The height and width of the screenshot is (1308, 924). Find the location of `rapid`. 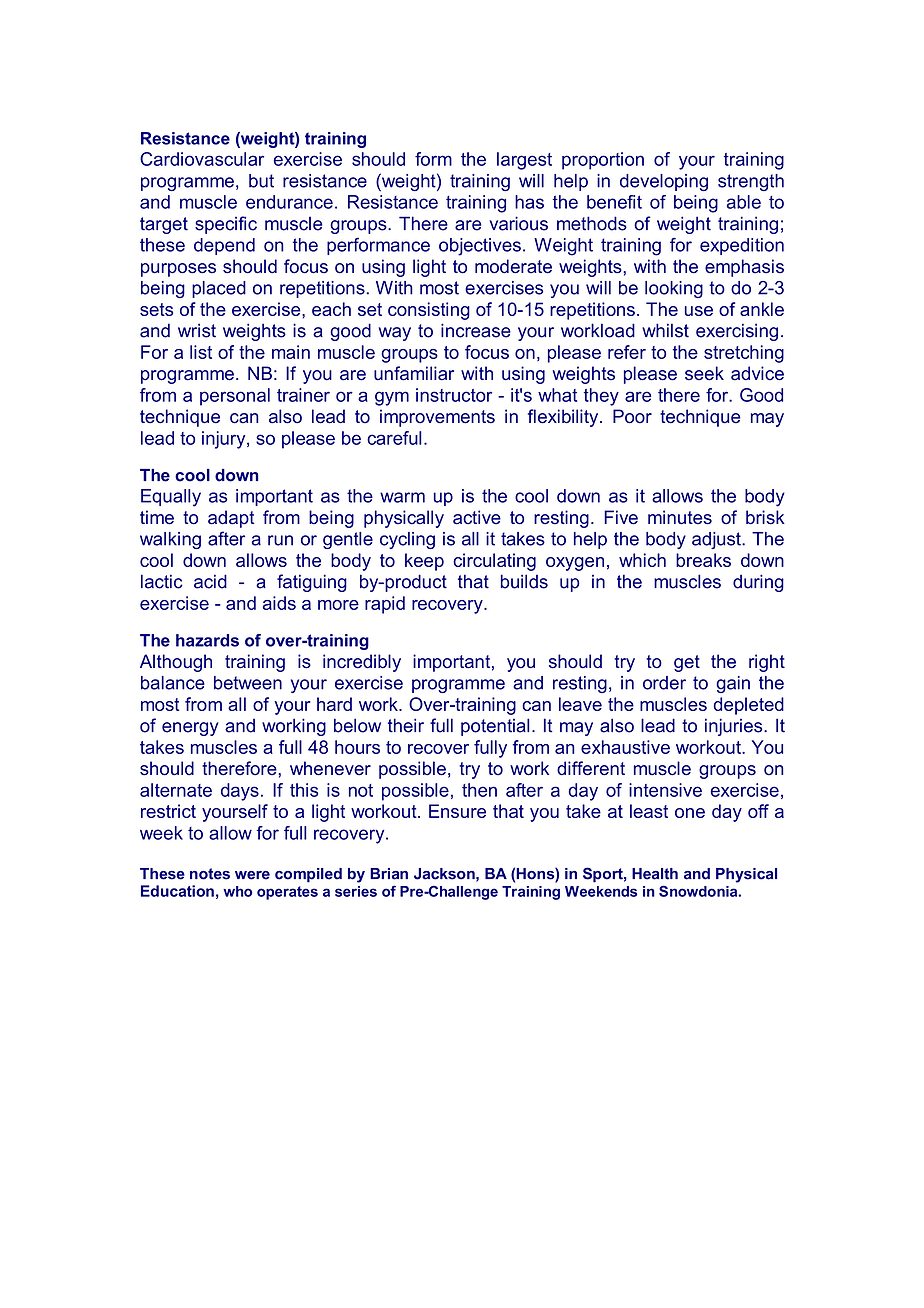

rapid is located at coordinates (385, 605).
